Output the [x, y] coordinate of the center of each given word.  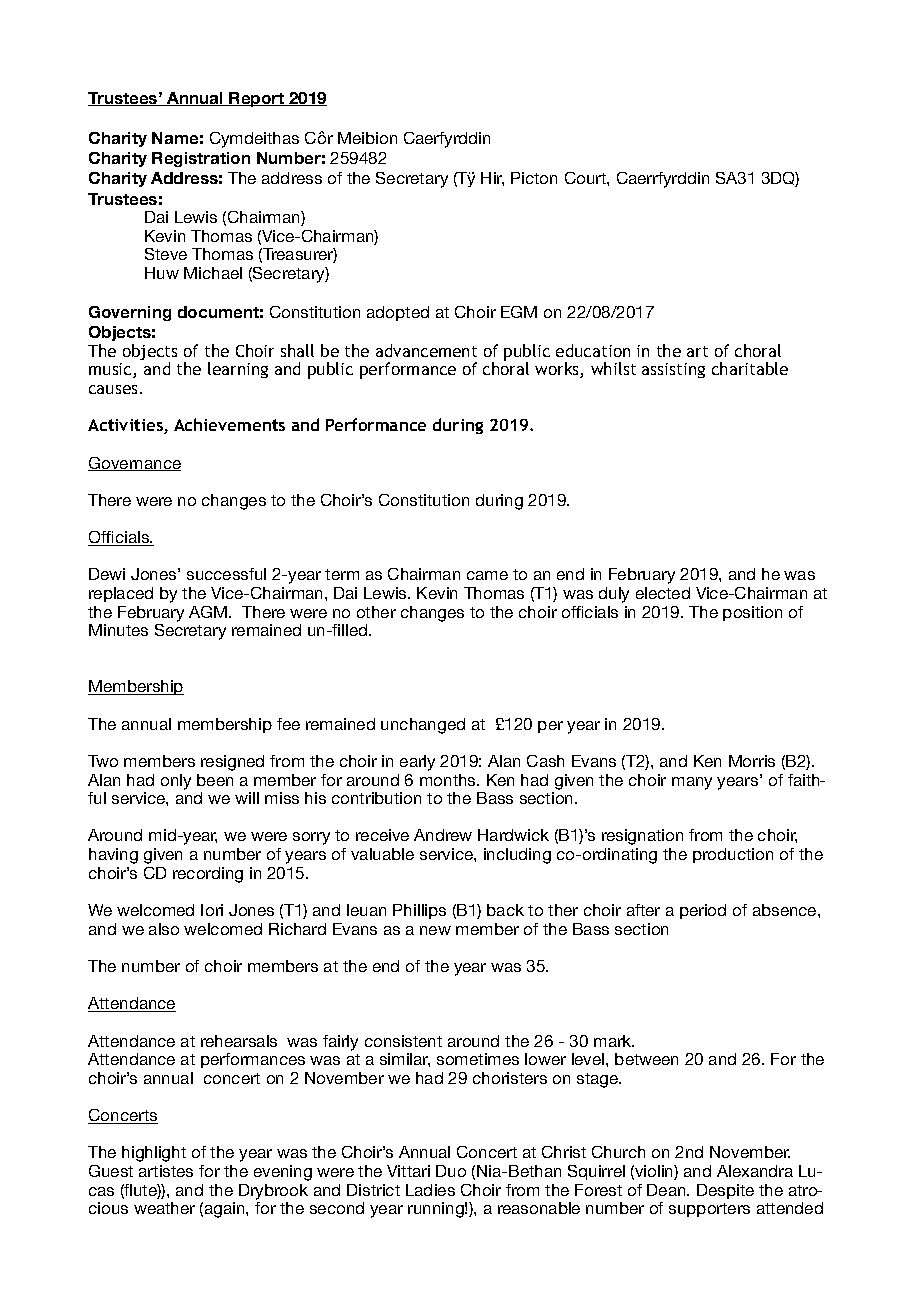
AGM [209, 612]
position [752, 613]
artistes [166, 1171]
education [593, 350]
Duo [451, 1171]
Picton [534, 178]
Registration [201, 159]
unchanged [423, 726]
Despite [725, 1191]
